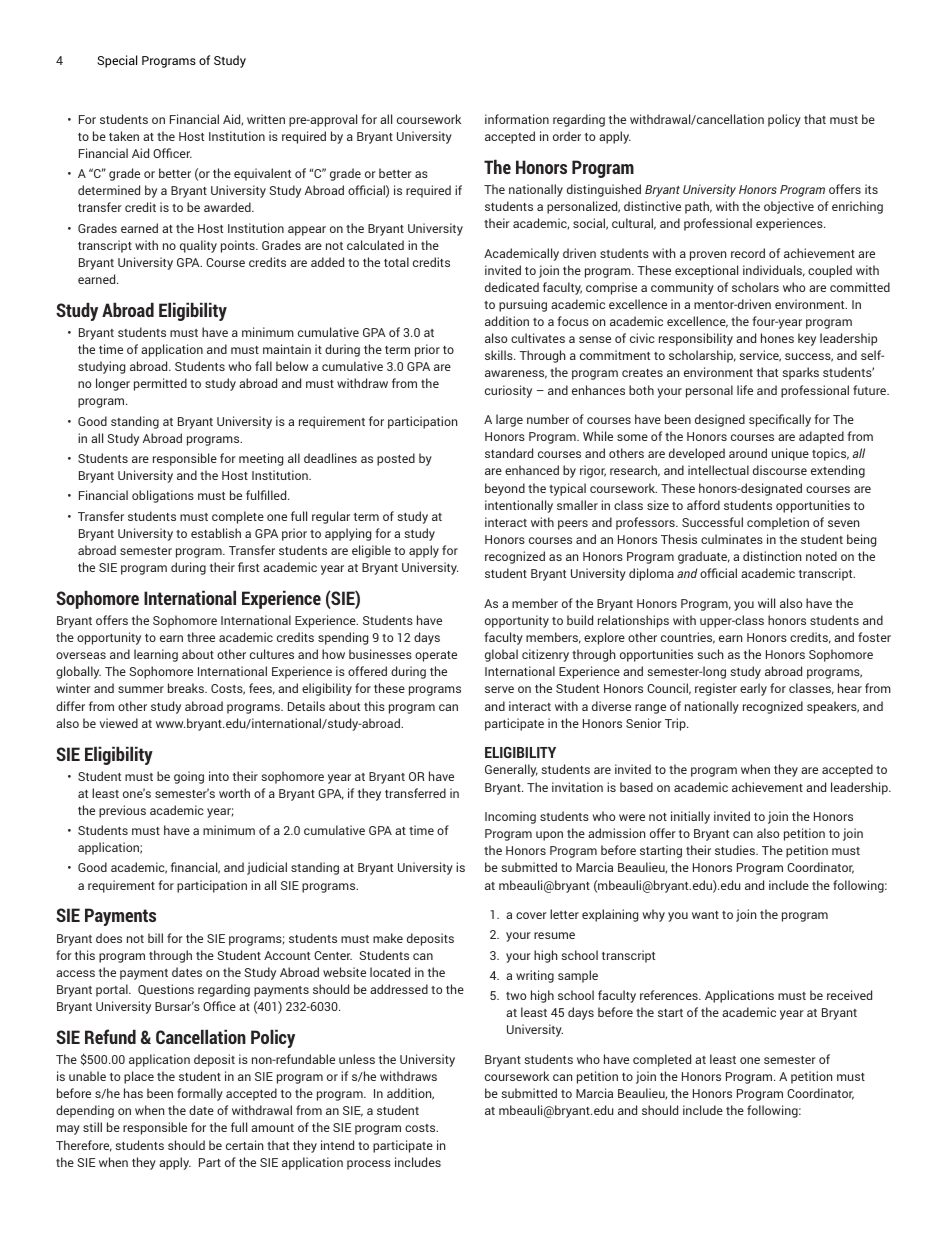 The height and width of the screenshot is (1233, 952). I want to click on going, so click(189, 777).
